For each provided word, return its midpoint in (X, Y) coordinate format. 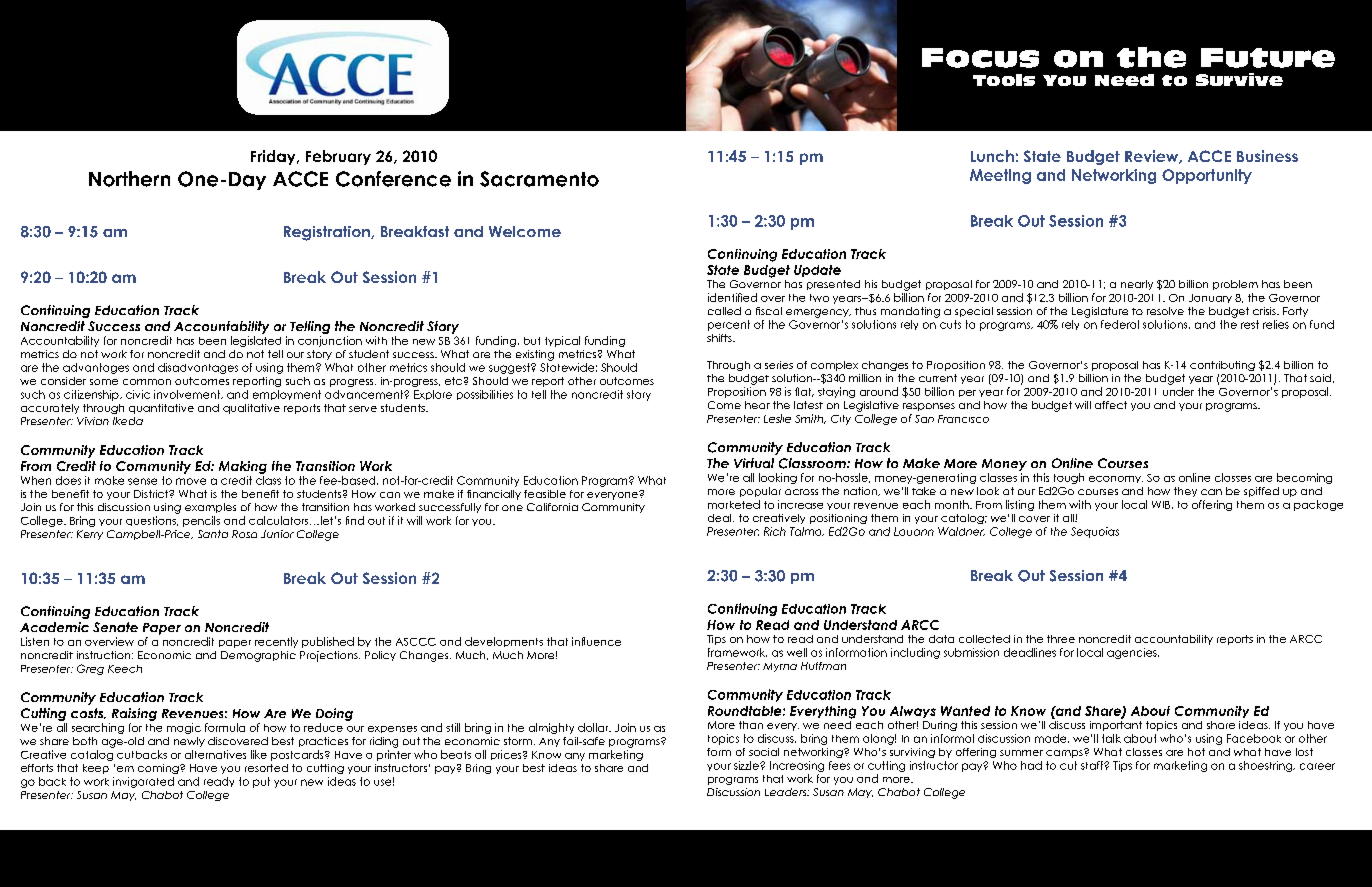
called (724, 311)
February (338, 157)
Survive (1239, 79)
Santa (213, 534)
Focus (980, 58)
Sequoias (1095, 532)
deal (721, 518)
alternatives (215, 754)
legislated (256, 341)
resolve (1165, 311)
